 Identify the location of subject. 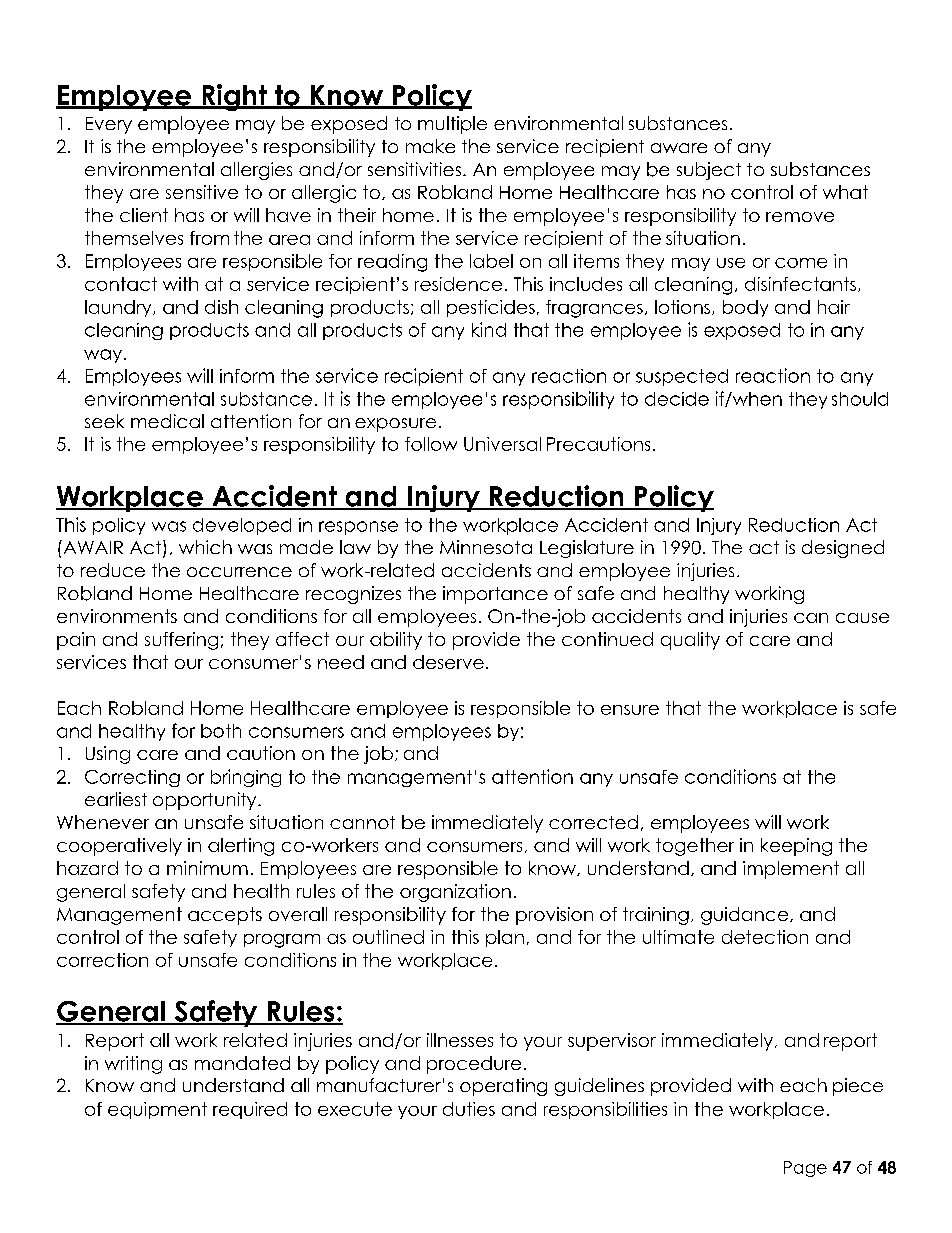
(709, 171).
